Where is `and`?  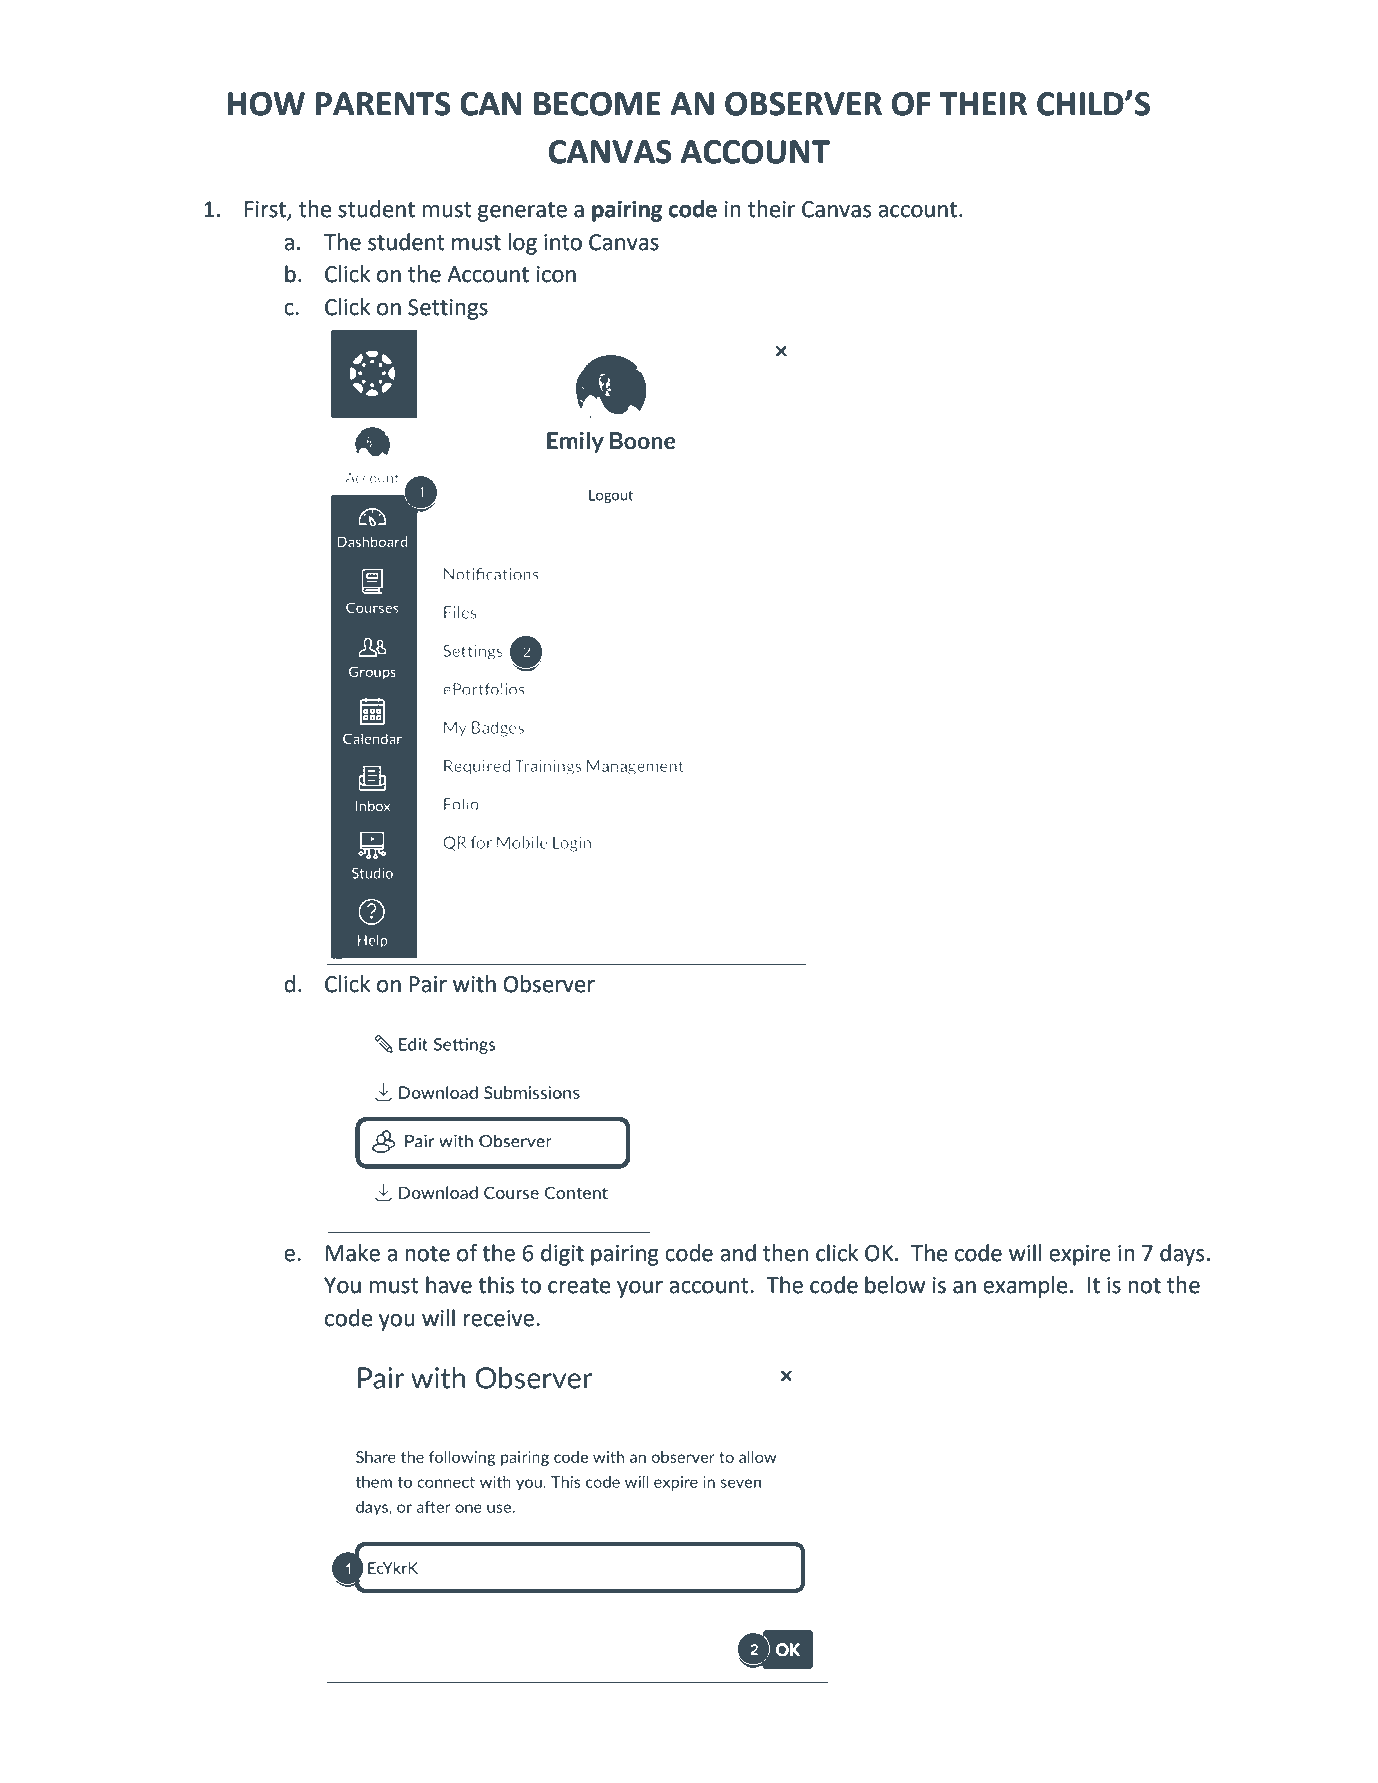 and is located at coordinates (738, 1253).
